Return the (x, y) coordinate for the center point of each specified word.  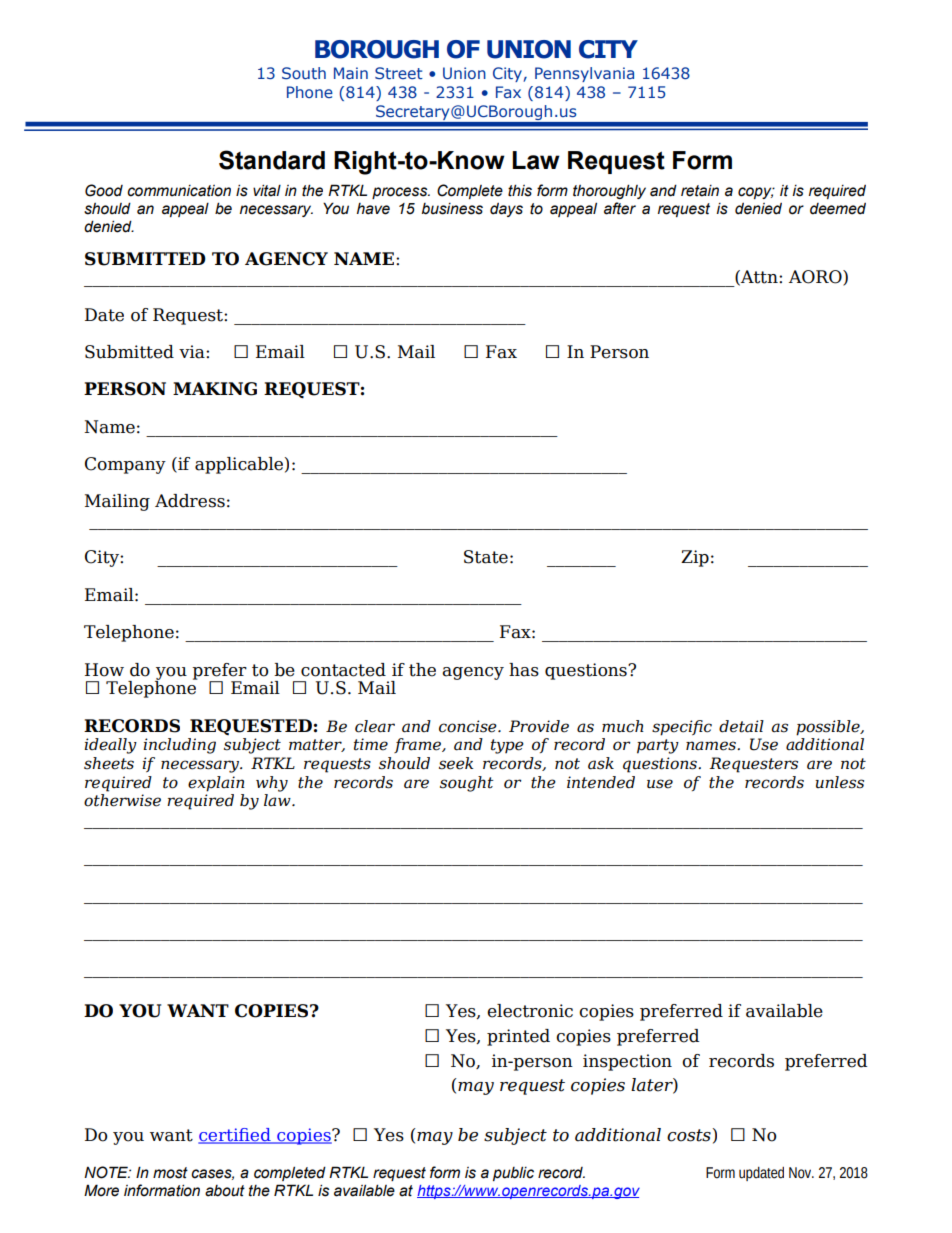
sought (467, 784)
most (170, 1173)
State (486, 557)
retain (700, 191)
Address (190, 501)
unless (839, 782)
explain (216, 784)
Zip (695, 558)
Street (399, 73)
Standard (272, 160)
